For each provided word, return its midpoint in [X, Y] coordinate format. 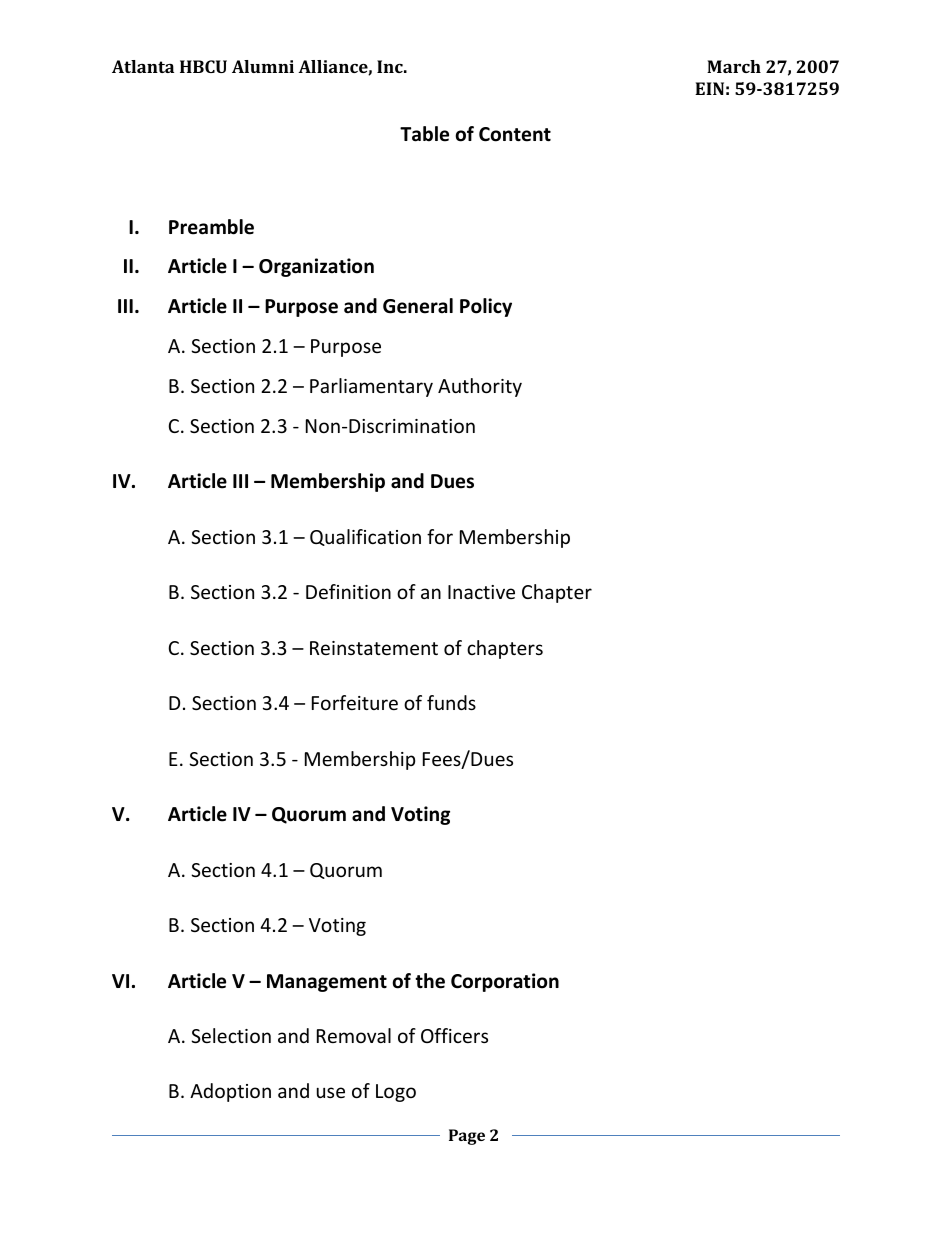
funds [451, 702]
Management [327, 983]
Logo [396, 1093]
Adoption [230, 1092]
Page [467, 1137]
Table [424, 134]
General [418, 306]
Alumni [263, 66]
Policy [486, 307]
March [734, 66]
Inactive [481, 592]
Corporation [505, 982]
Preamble [211, 227]
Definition [348, 591]
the [430, 981]
